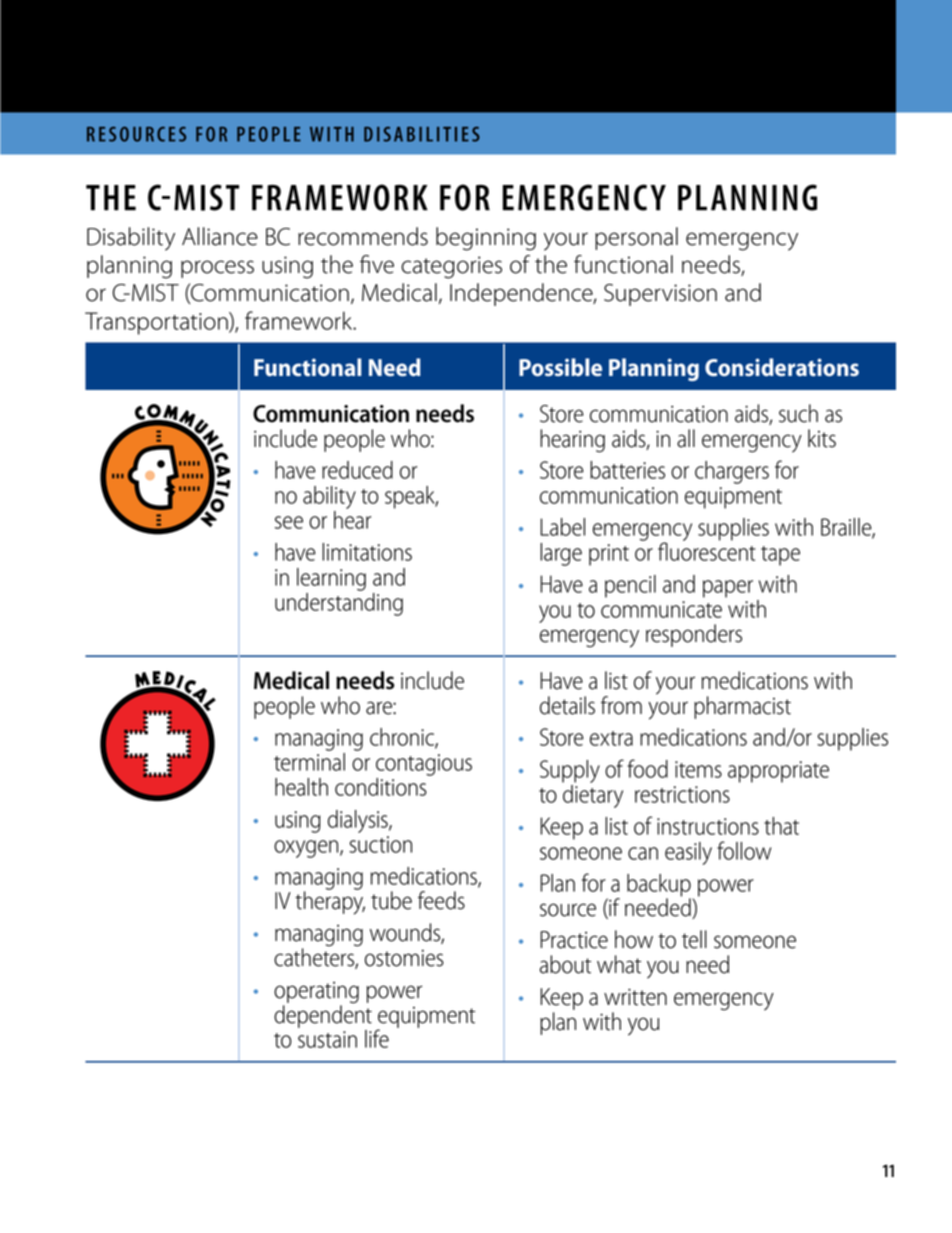  I want to click on about, so click(565, 964).
